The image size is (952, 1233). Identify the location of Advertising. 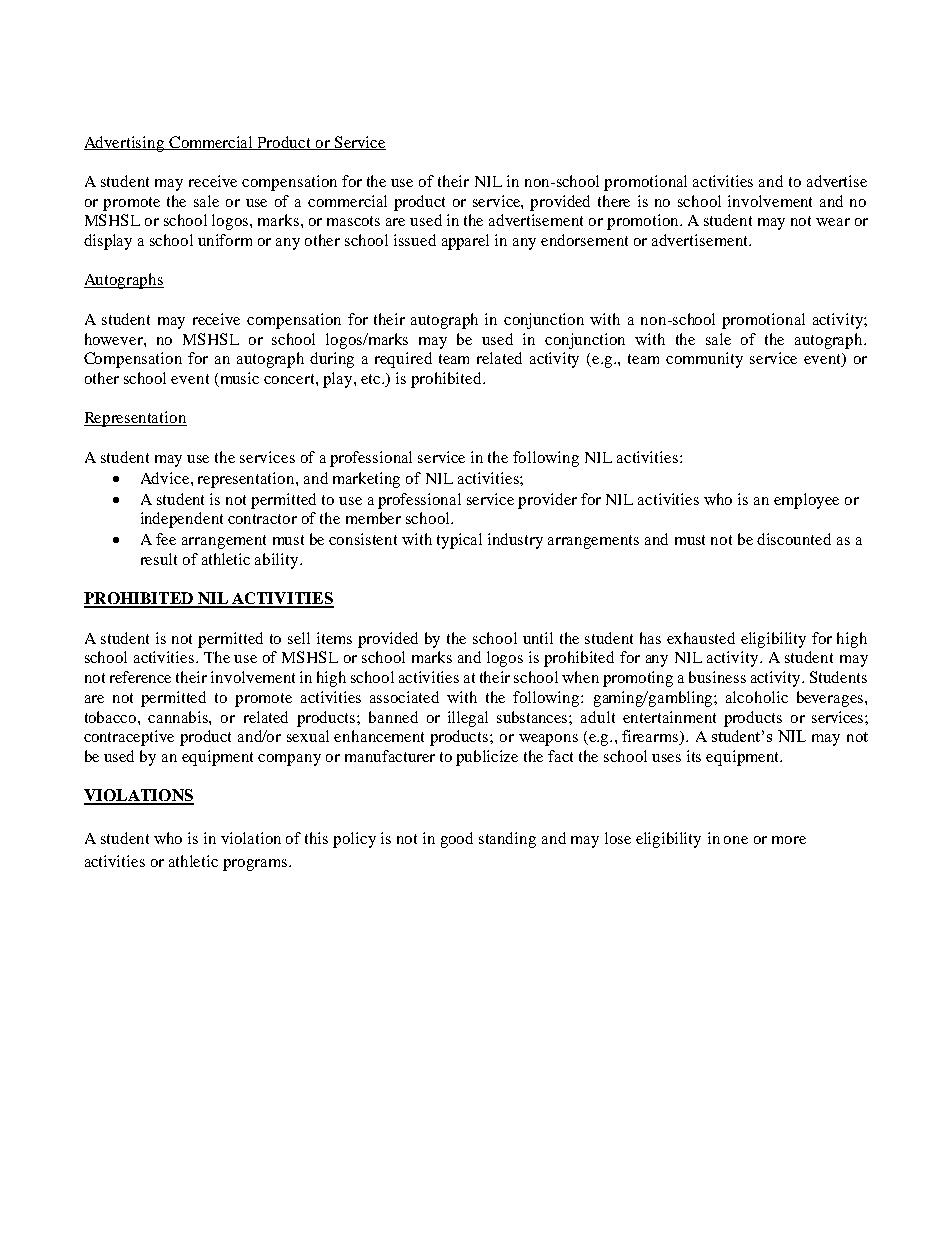
(125, 144).
